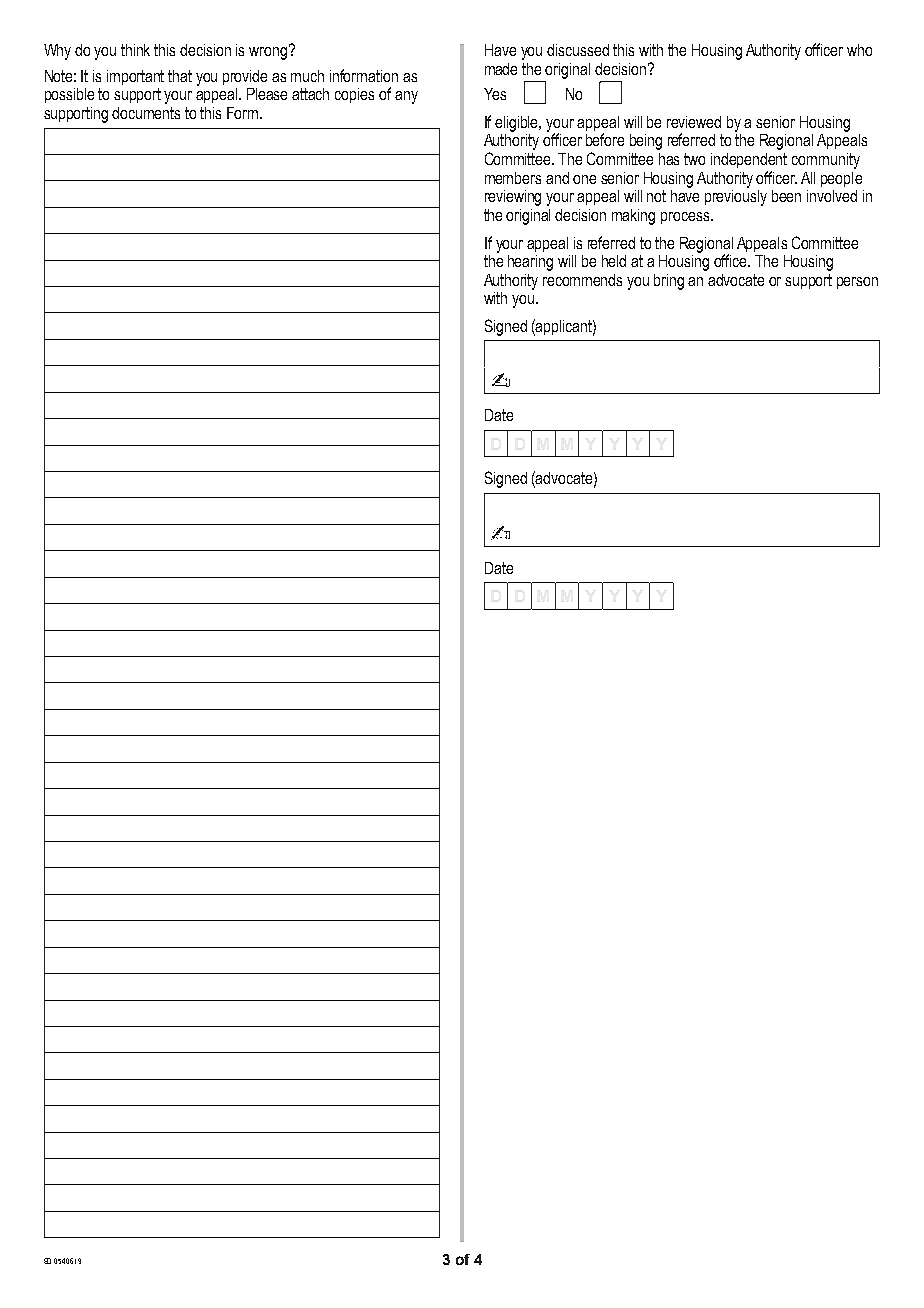  Describe the element at coordinates (135, 50) in the screenshot. I see `think` at that location.
